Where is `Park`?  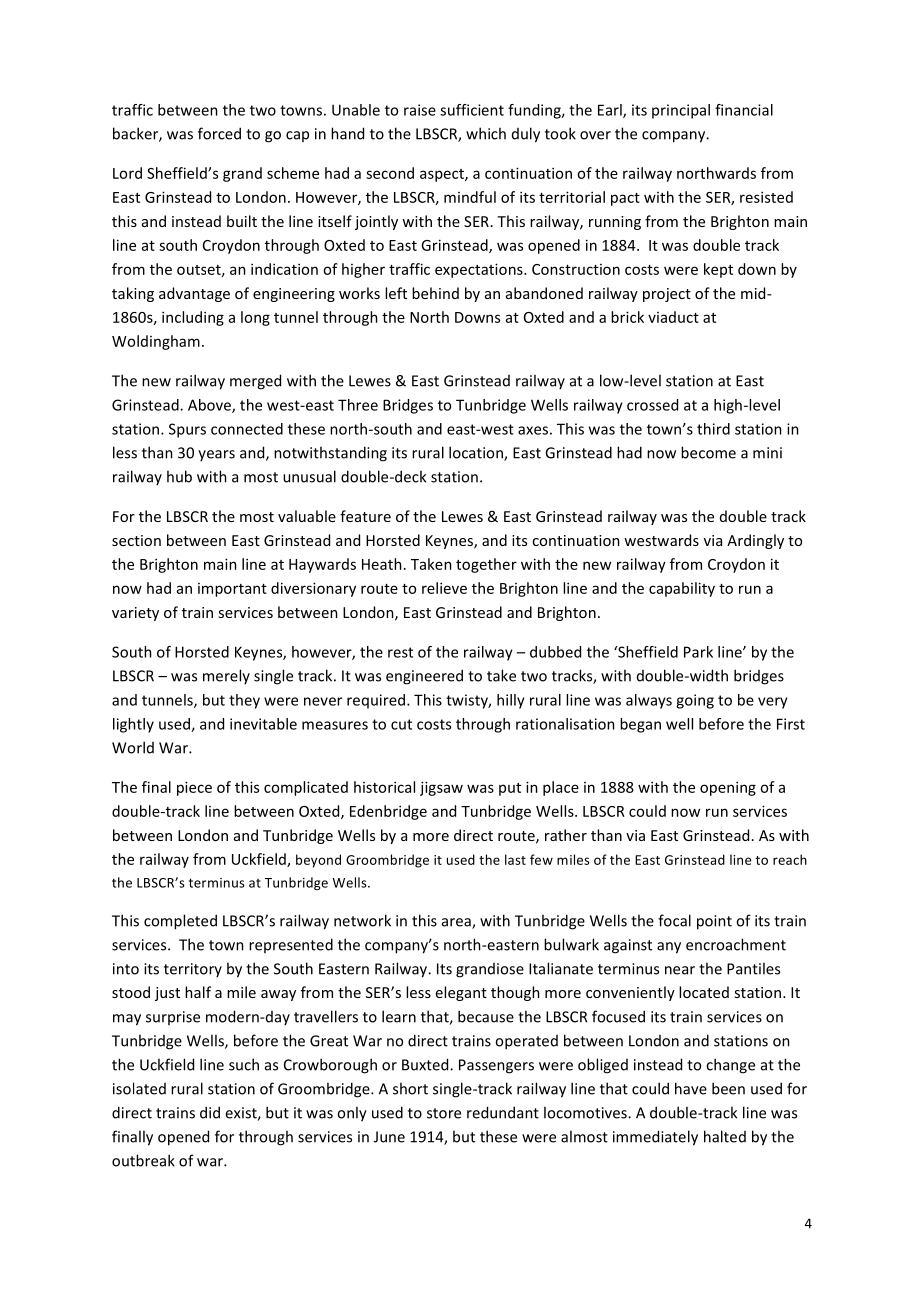
Park is located at coordinates (698, 652).
